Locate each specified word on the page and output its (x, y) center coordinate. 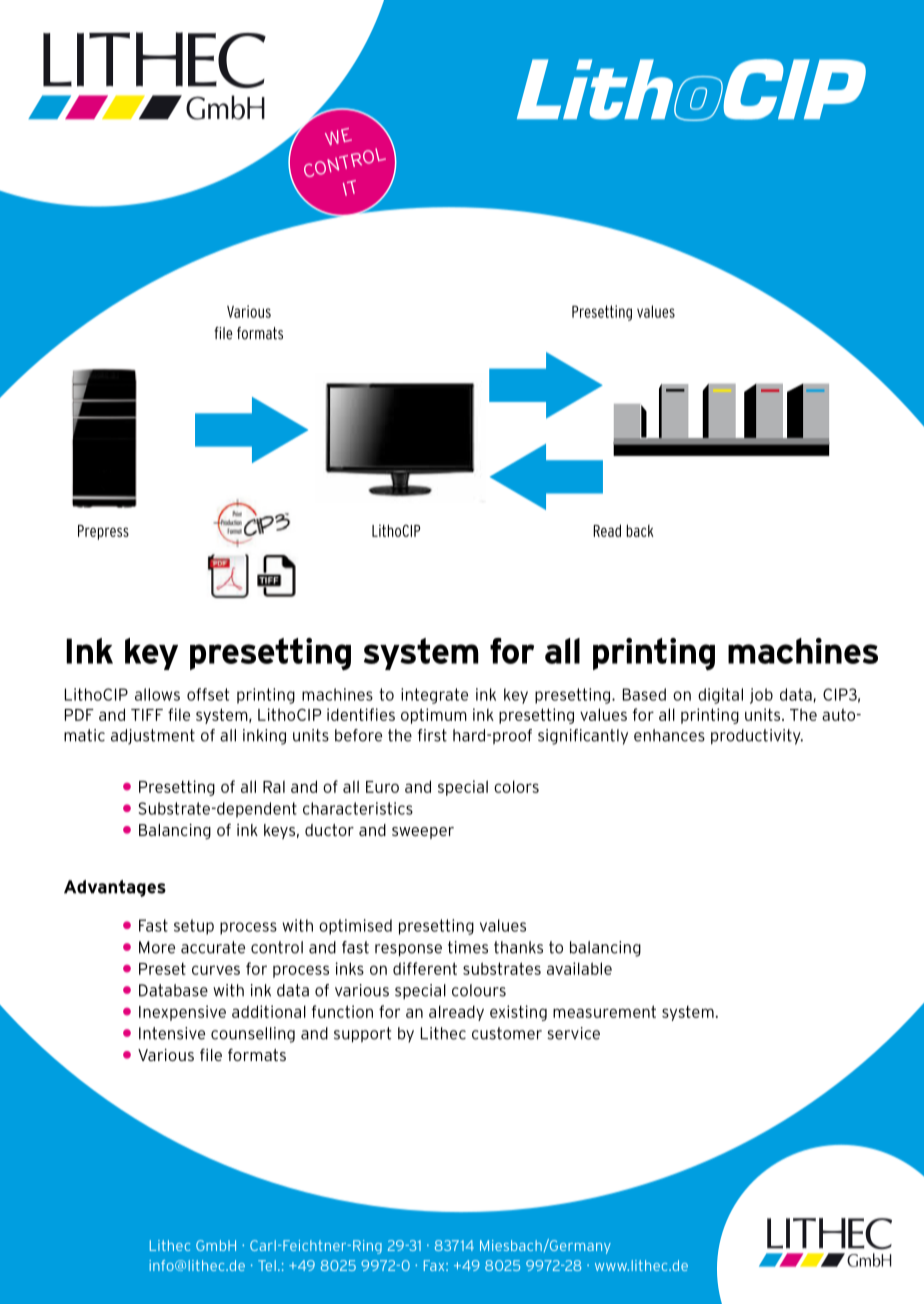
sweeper (423, 833)
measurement (604, 1011)
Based (644, 694)
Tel (267, 1265)
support (362, 1035)
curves (216, 970)
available (579, 968)
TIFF (147, 715)
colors (516, 787)
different (425, 968)
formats (257, 1054)
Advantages (115, 888)
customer (507, 1033)
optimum (434, 716)
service (573, 1033)
